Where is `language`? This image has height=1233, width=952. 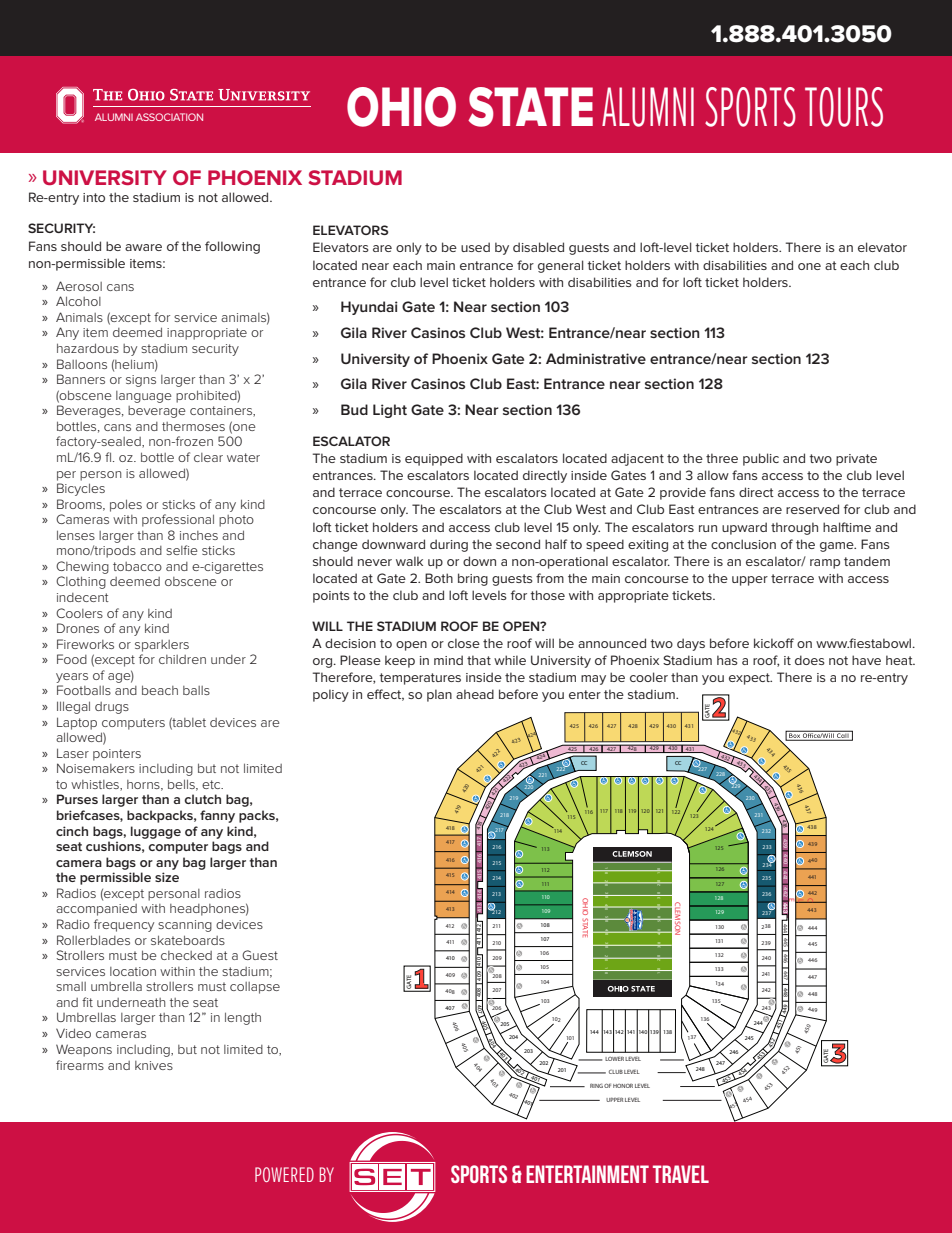
language is located at coordinates (144, 397).
